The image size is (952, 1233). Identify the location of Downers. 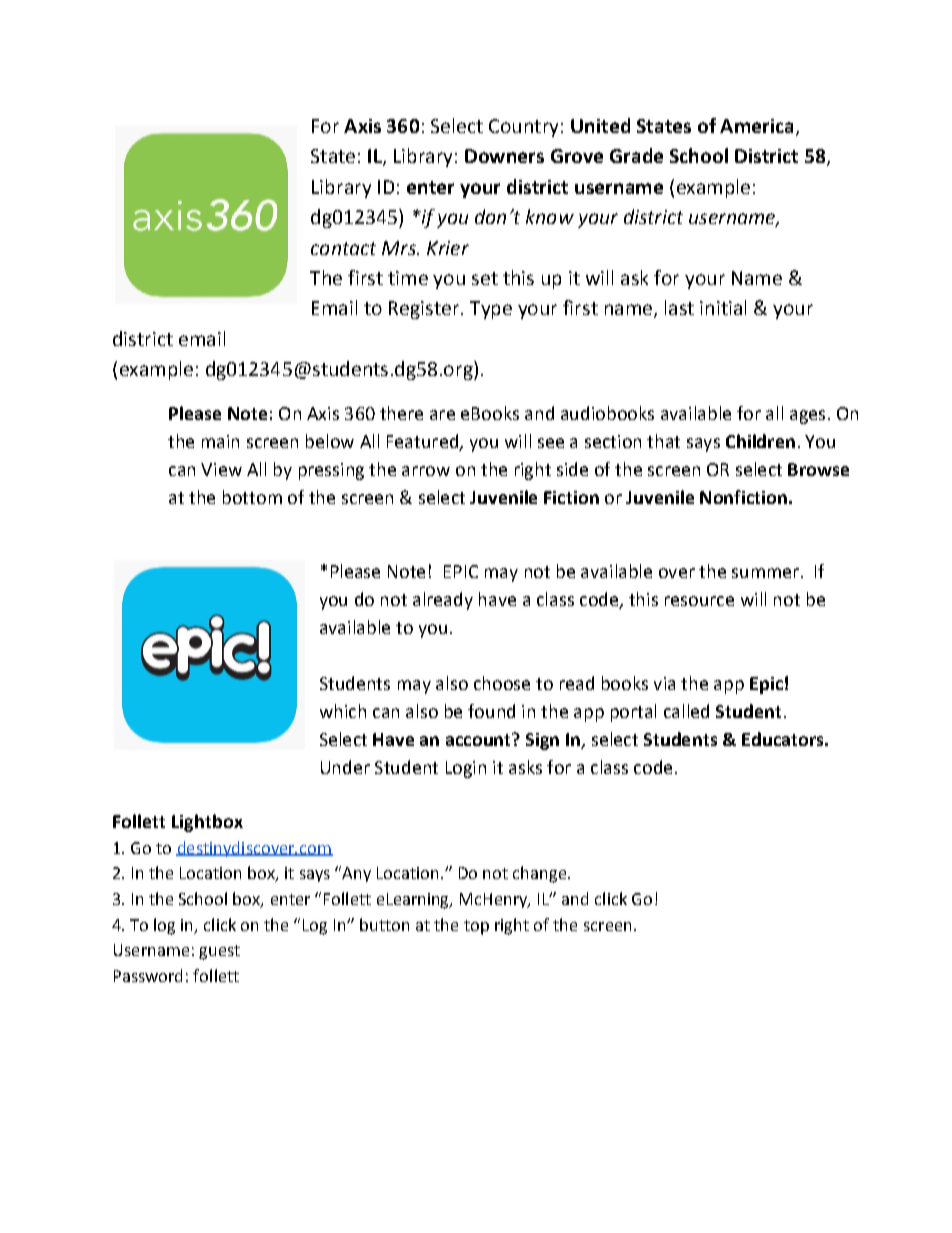
(504, 156).
